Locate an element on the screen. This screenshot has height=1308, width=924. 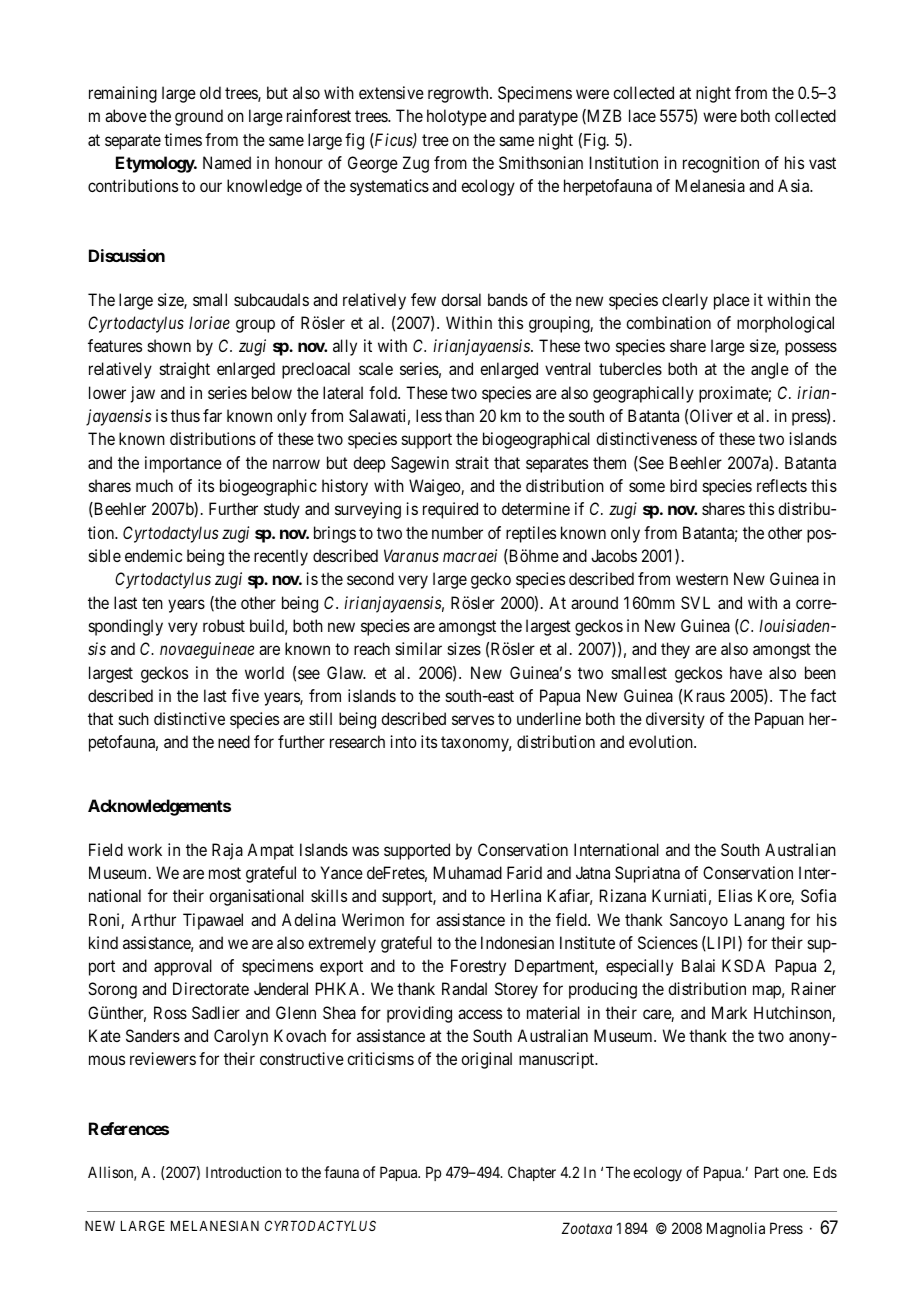
ground is located at coordinates (199, 117).
